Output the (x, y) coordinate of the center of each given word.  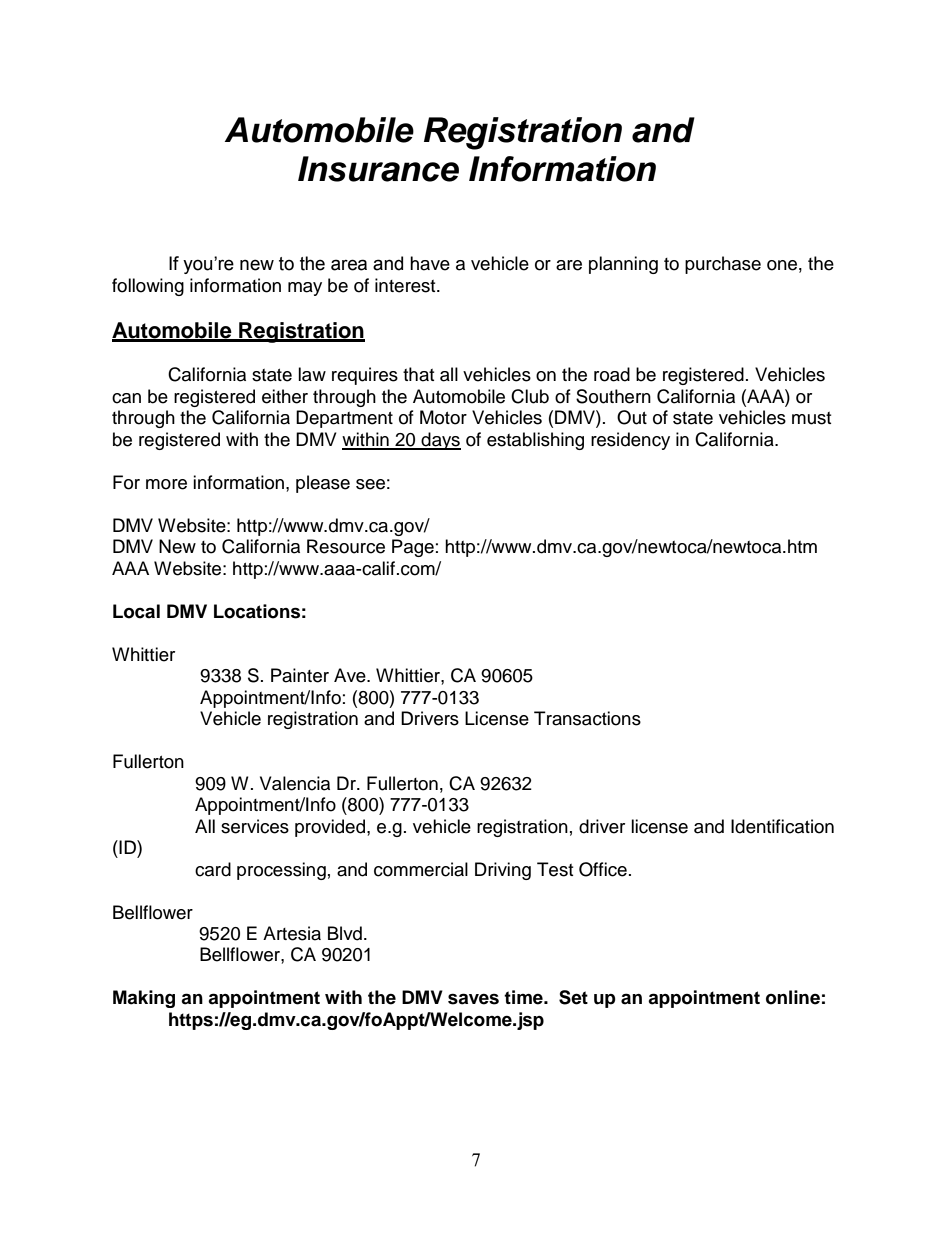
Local (136, 611)
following (148, 287)
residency (630, 441)
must (811, 418)
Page (413, 548)
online (793, 997)
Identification (782, 826)
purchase (723, 265)
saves (473, 999)
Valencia (295, 783)
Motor (443, 417)
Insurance (378, 169)
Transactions (587, 718)
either (285, 396)
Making (144, 999)
